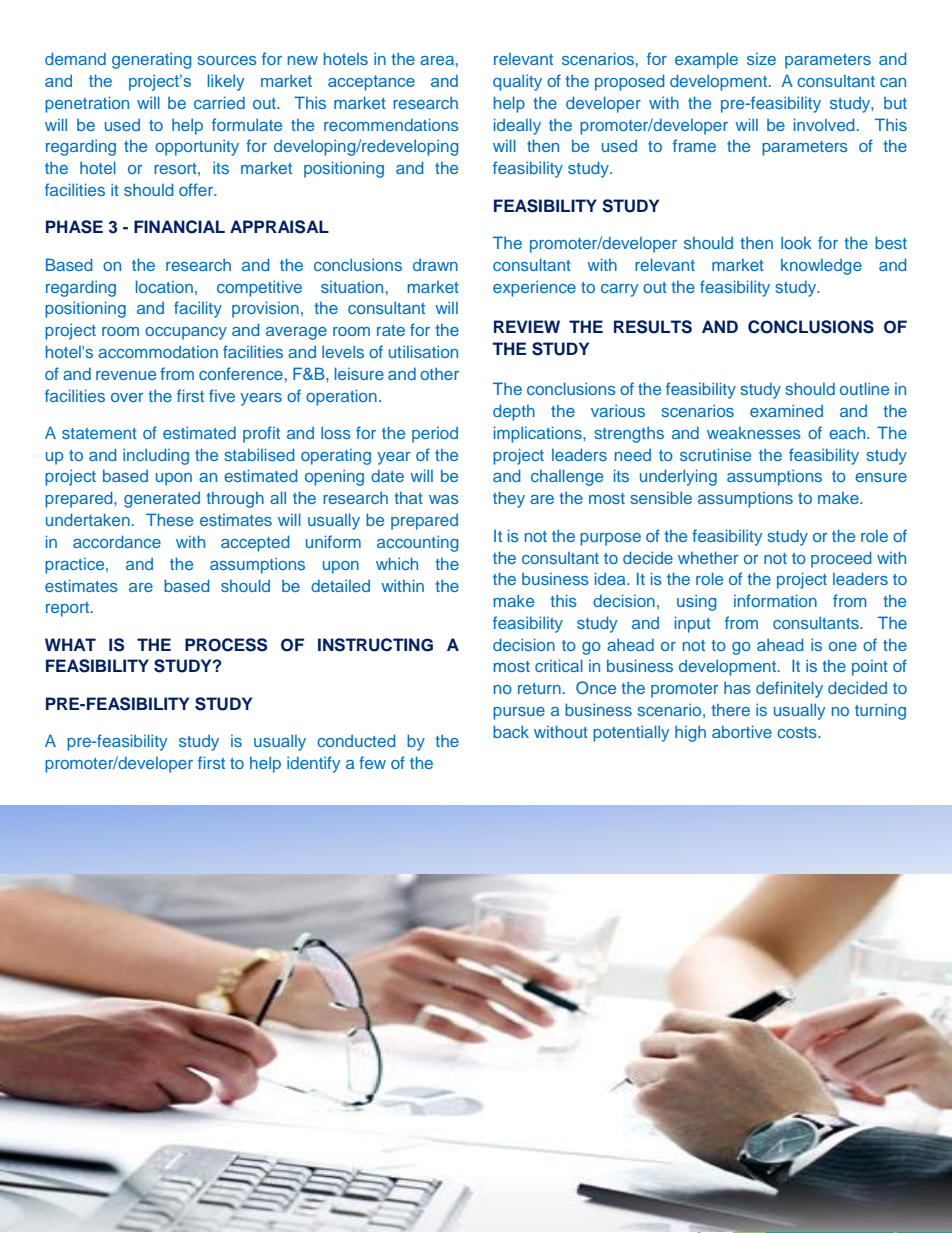 The width and height of the image is (952, 1233). Describe the element at coordinates (517, 82) in the image. I see `quality` at that location.
